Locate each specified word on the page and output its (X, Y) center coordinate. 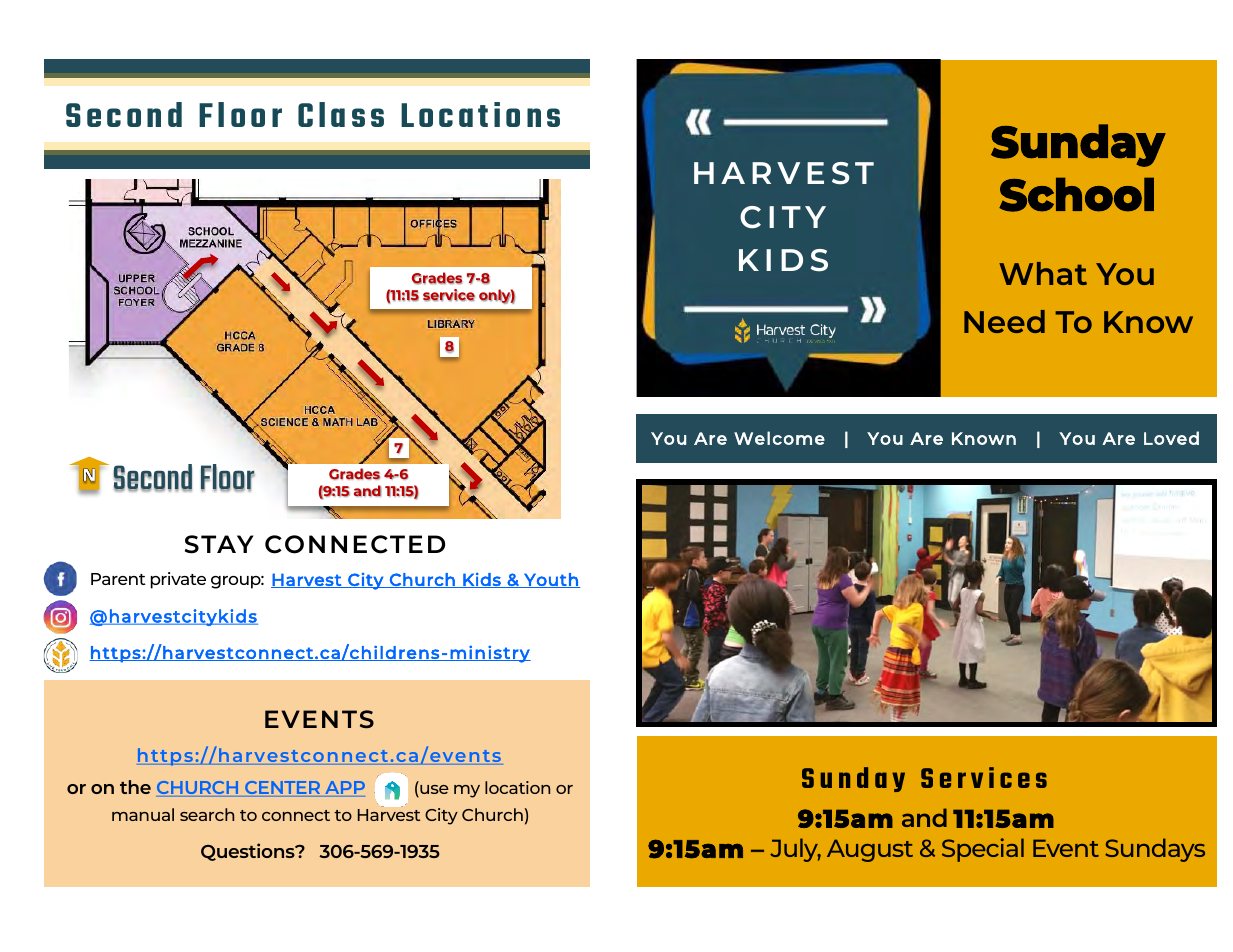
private (178, 580)
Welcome (779, 438)
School (1076, 195)
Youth (551, 580)
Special (983, 850)
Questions (249, 852)
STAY (219, 544)
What (1043, 273)
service (449, 295)
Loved (1171, 438)
